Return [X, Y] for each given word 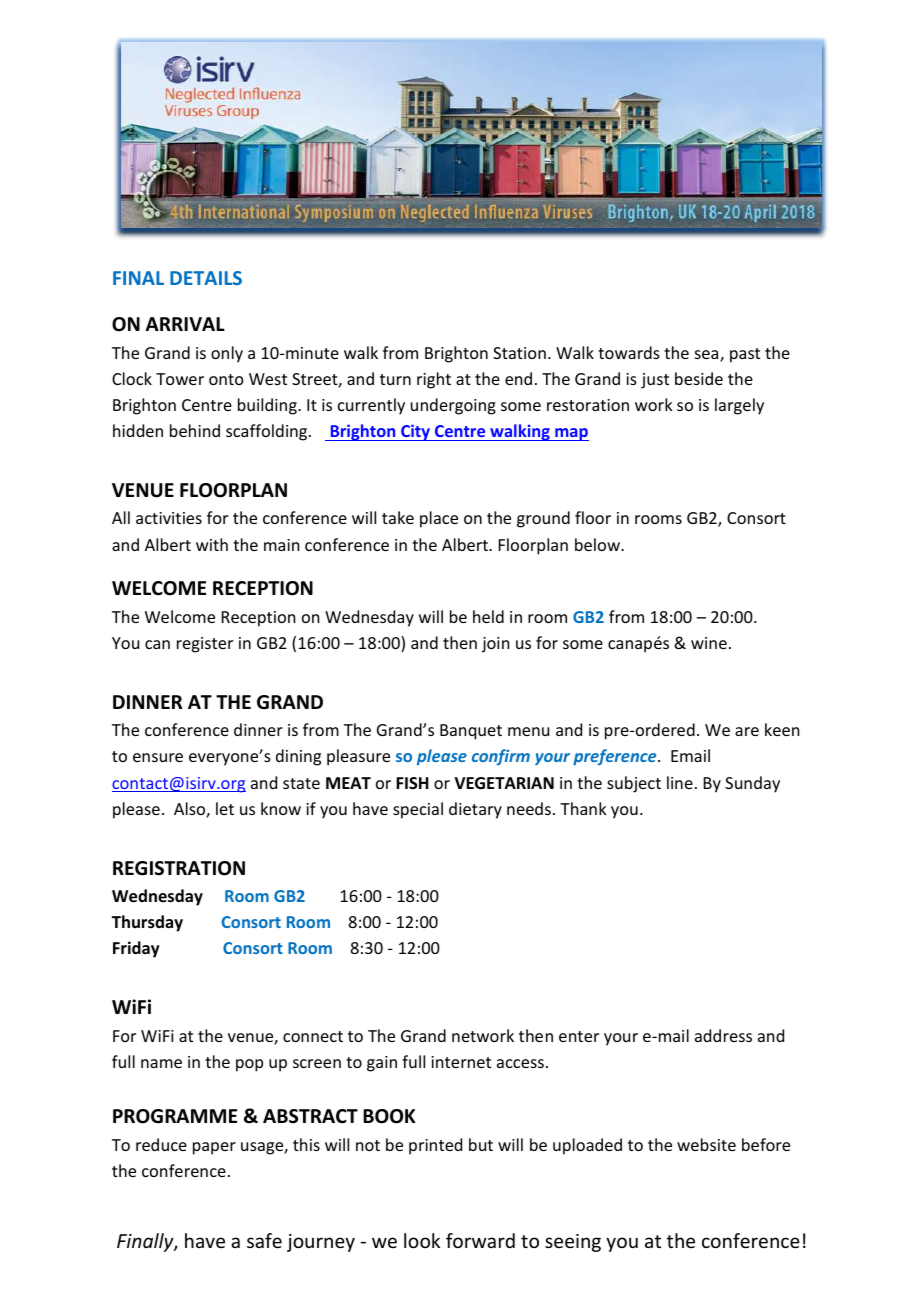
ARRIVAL [185, 324]
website [706, 1144]
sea [708, 356]
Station [519, 353]
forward [480, 1240]
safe [264, 1240]
